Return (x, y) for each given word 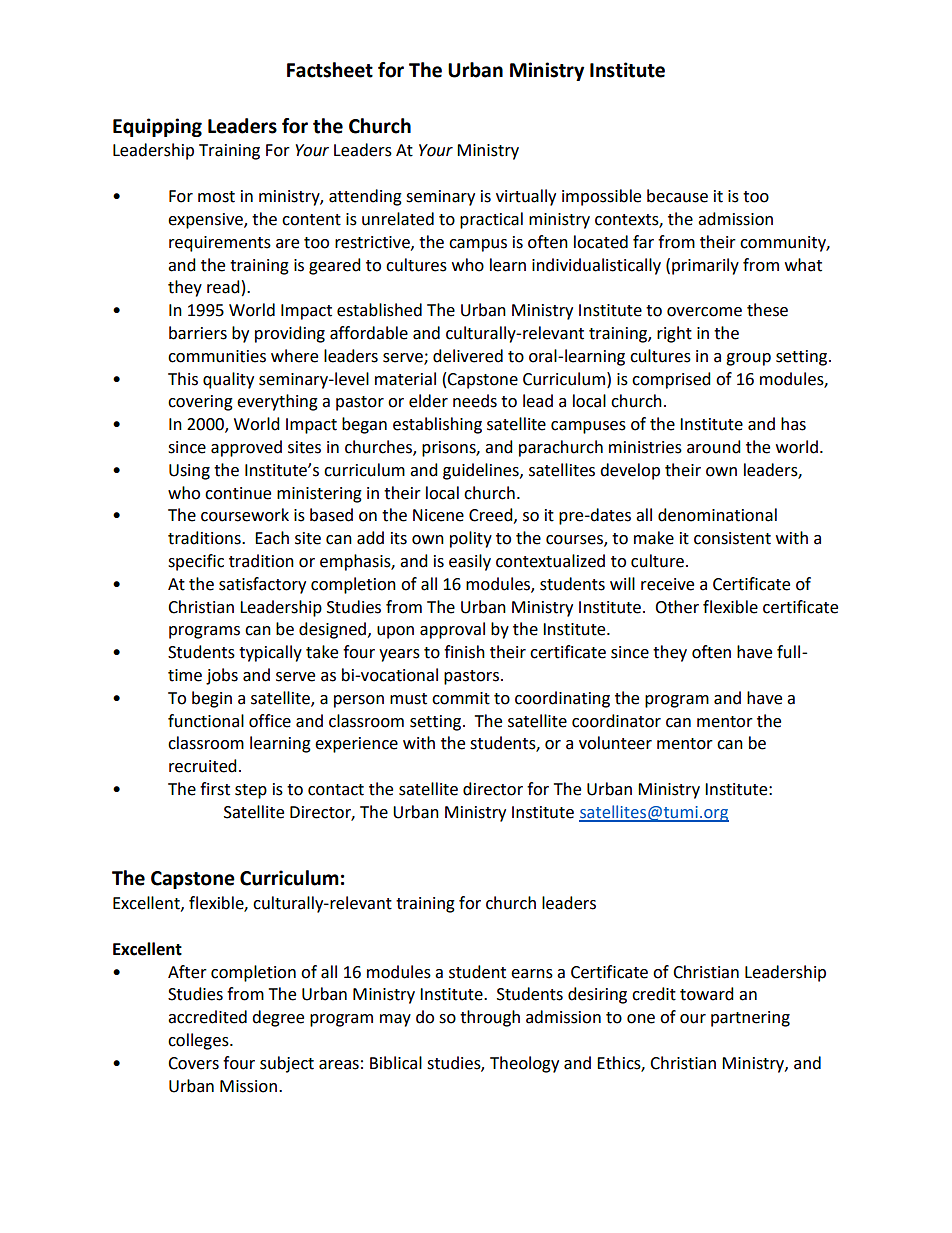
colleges (199, 1041)
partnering (750, 1019)
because (677, 196)
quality (228, 380)
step (251, 791)
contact (336, 790)
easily (470, 562)
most (216, 197)
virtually (526, 197)
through (490, 1018)
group (748, 359)
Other (677, 607)
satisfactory (262, 585)
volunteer (615, 743)
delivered (468, 356)
